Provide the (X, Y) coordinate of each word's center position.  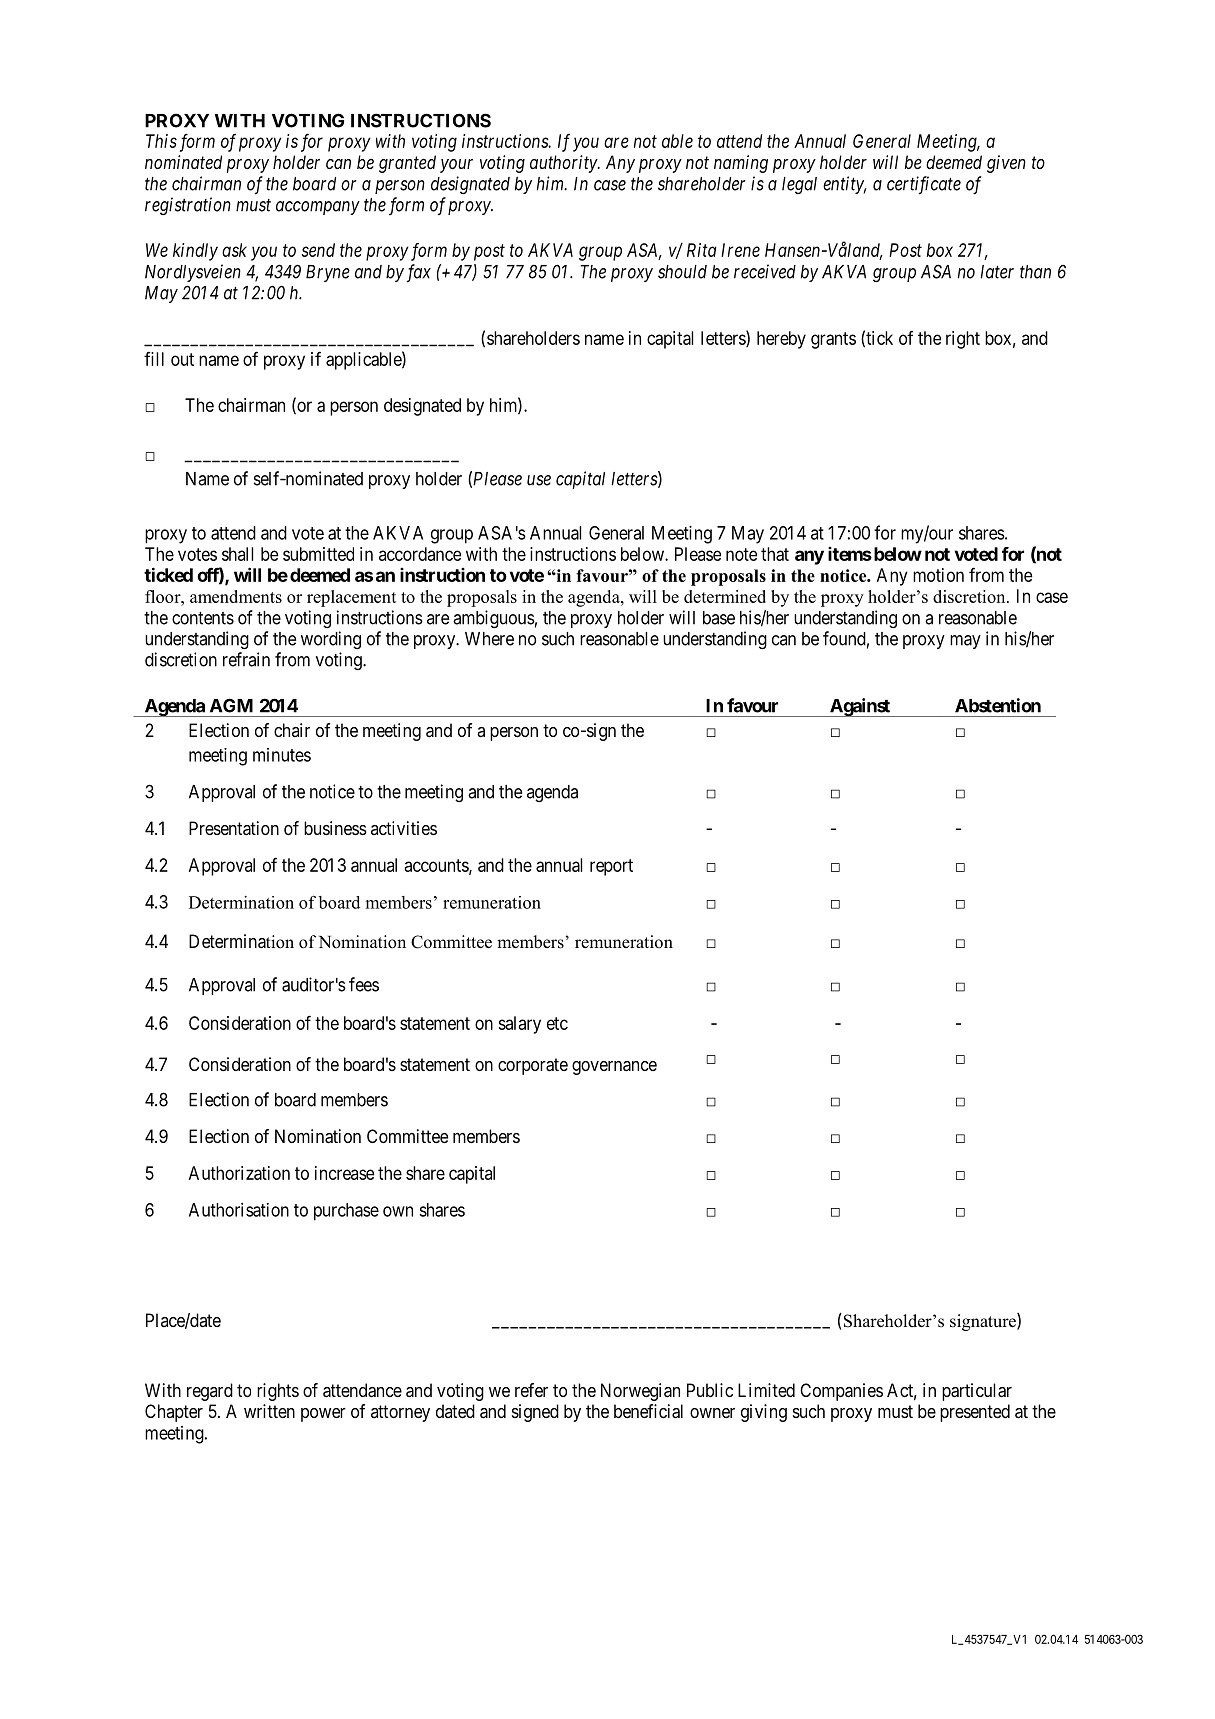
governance (614, 1068)
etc (557, 1023)
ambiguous (494, 619)
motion (938, 575)
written (269, 1411)
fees (364, 984)
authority (564, 164)
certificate (924, 185)
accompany (318, 208)
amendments (236, 596)
